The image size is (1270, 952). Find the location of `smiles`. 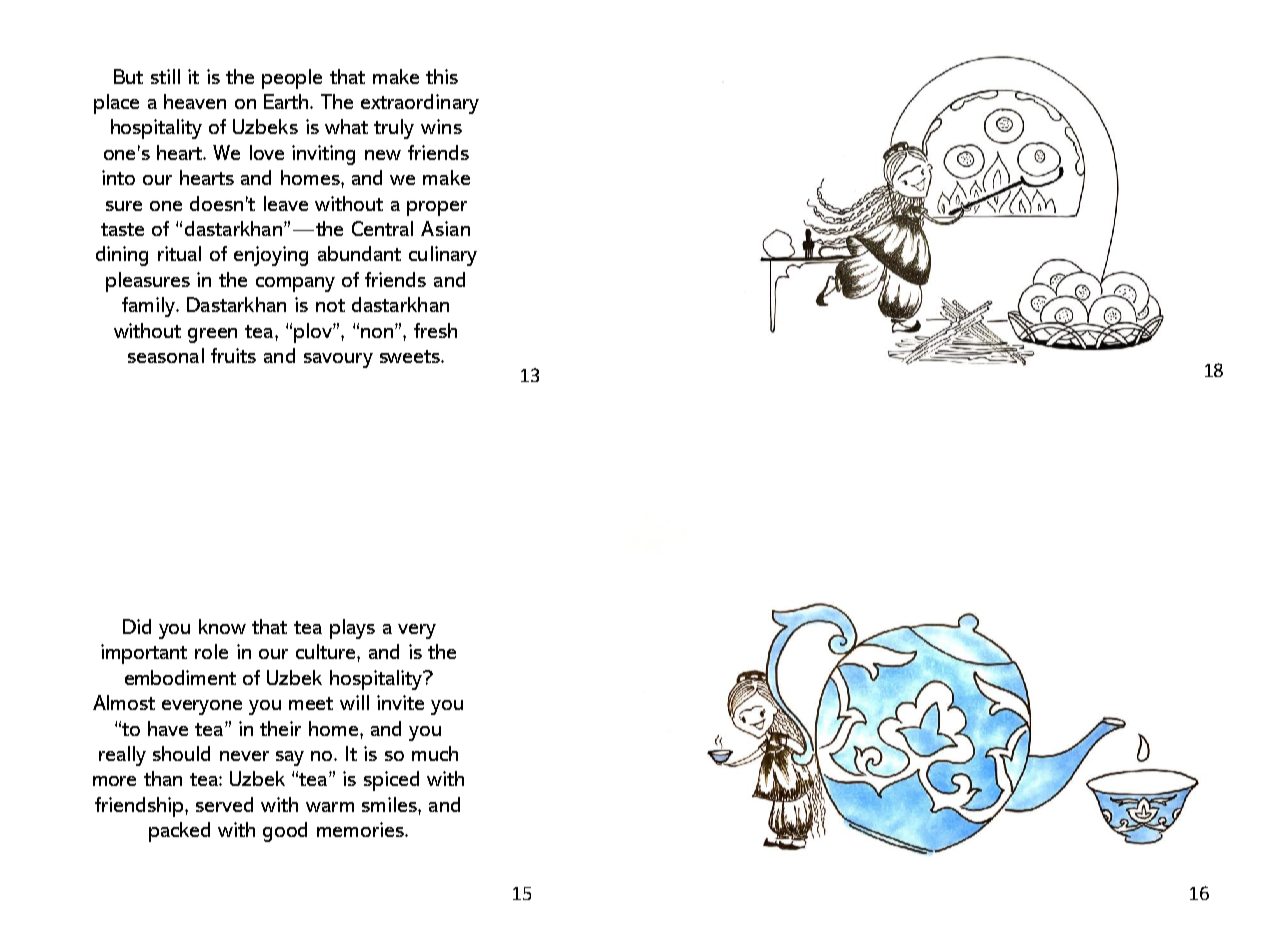

smiles is located at coordinates (390, 804).
